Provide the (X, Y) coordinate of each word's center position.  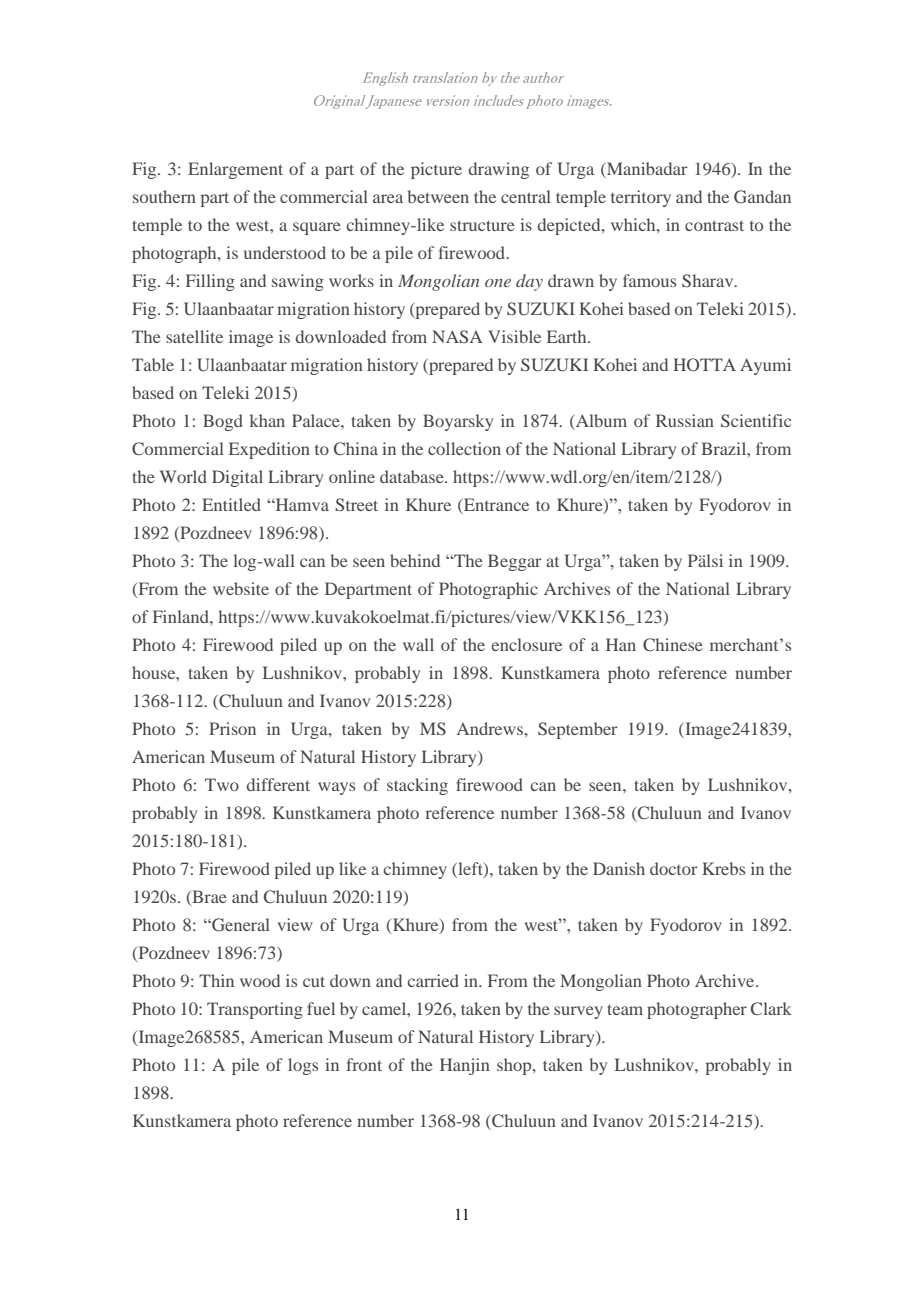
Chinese (673, 644)
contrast (714, 225)
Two (222, 784)
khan (267, 420)
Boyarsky (458, 422)
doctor (674, 868)
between (438, 196)
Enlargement (235, 170)
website (241, 588)
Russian (685, 420)
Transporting (255, 1010)
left (470, 869)
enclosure (526, 644)
